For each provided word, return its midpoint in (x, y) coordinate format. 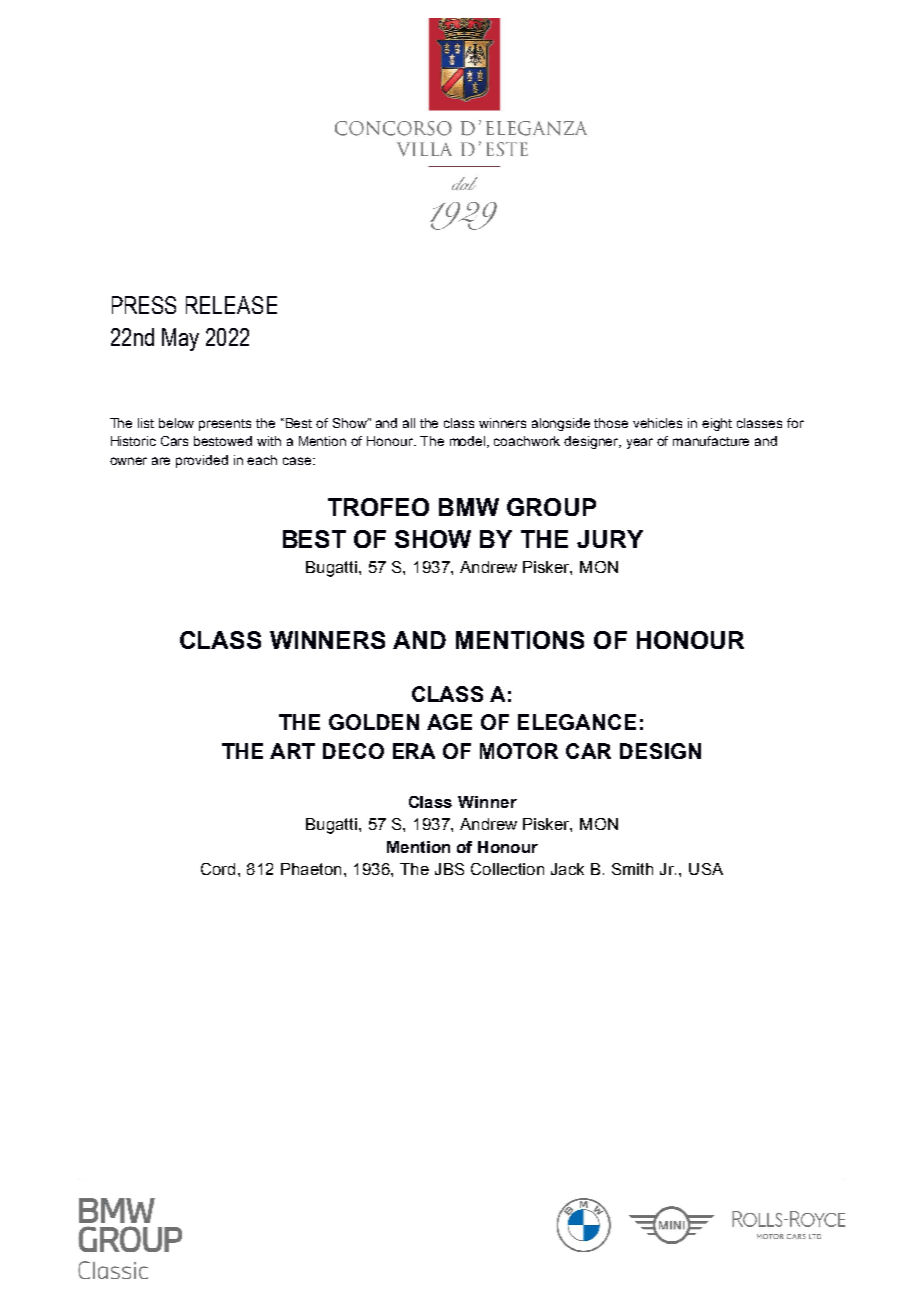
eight (717, 424)
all (409, 423)
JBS (449, 869)
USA (706, 869)
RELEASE (231, 305)
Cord (220, 869)
